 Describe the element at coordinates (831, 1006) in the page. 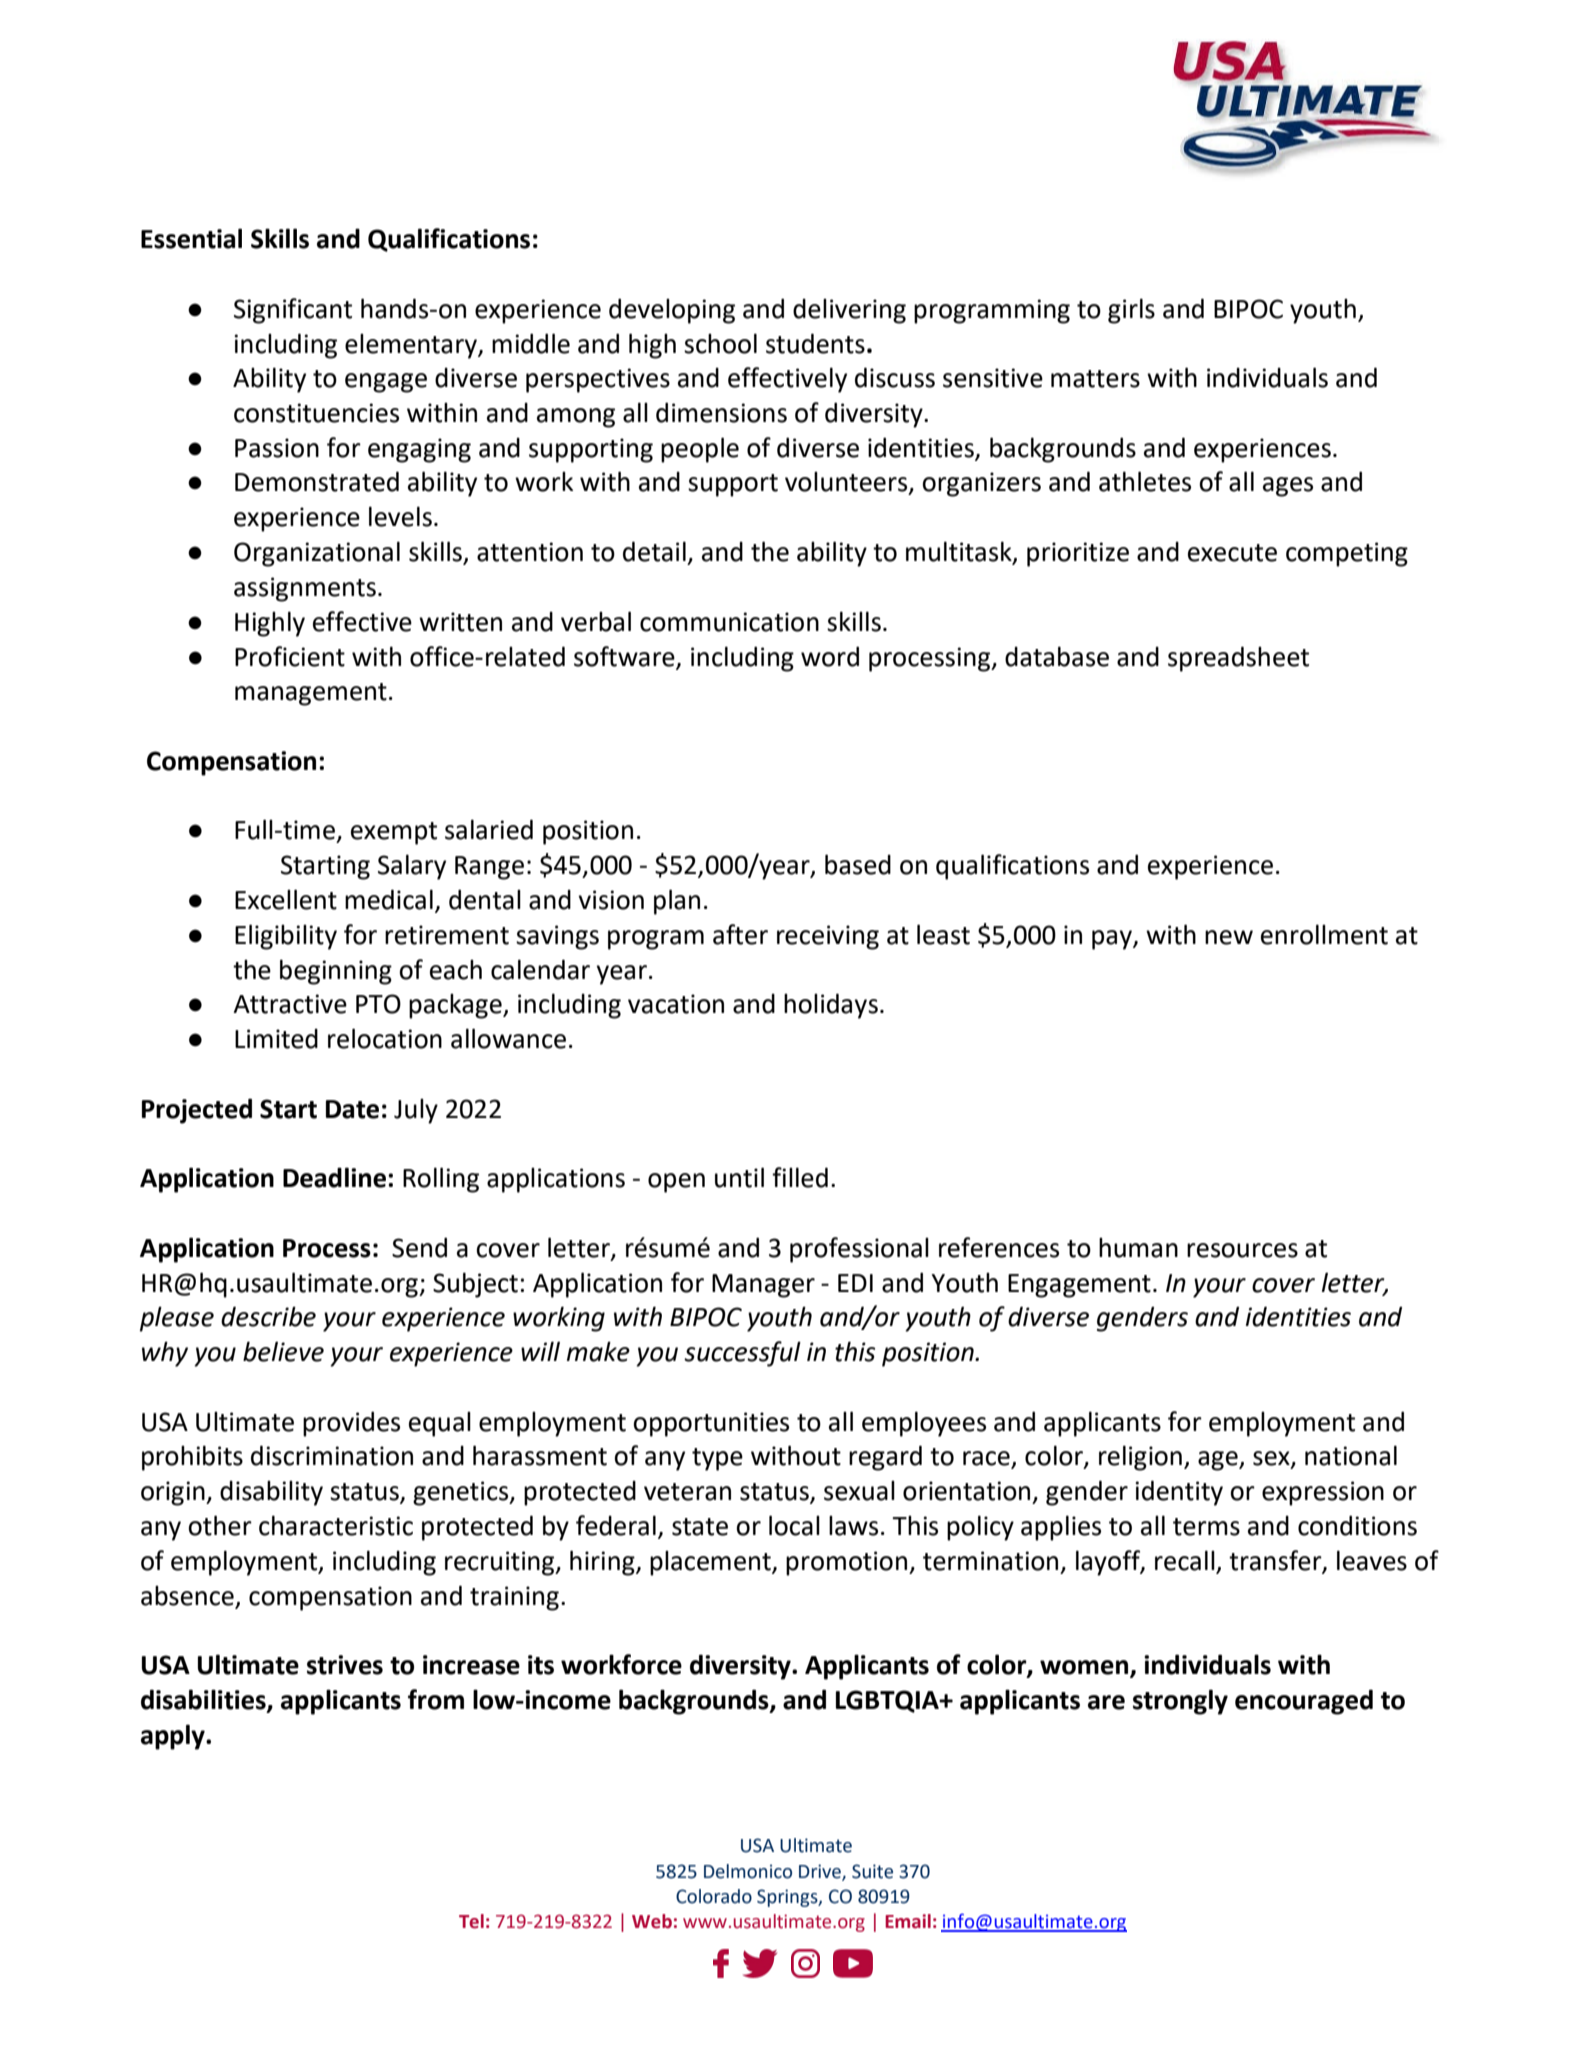

I see `holidays` at that location.
